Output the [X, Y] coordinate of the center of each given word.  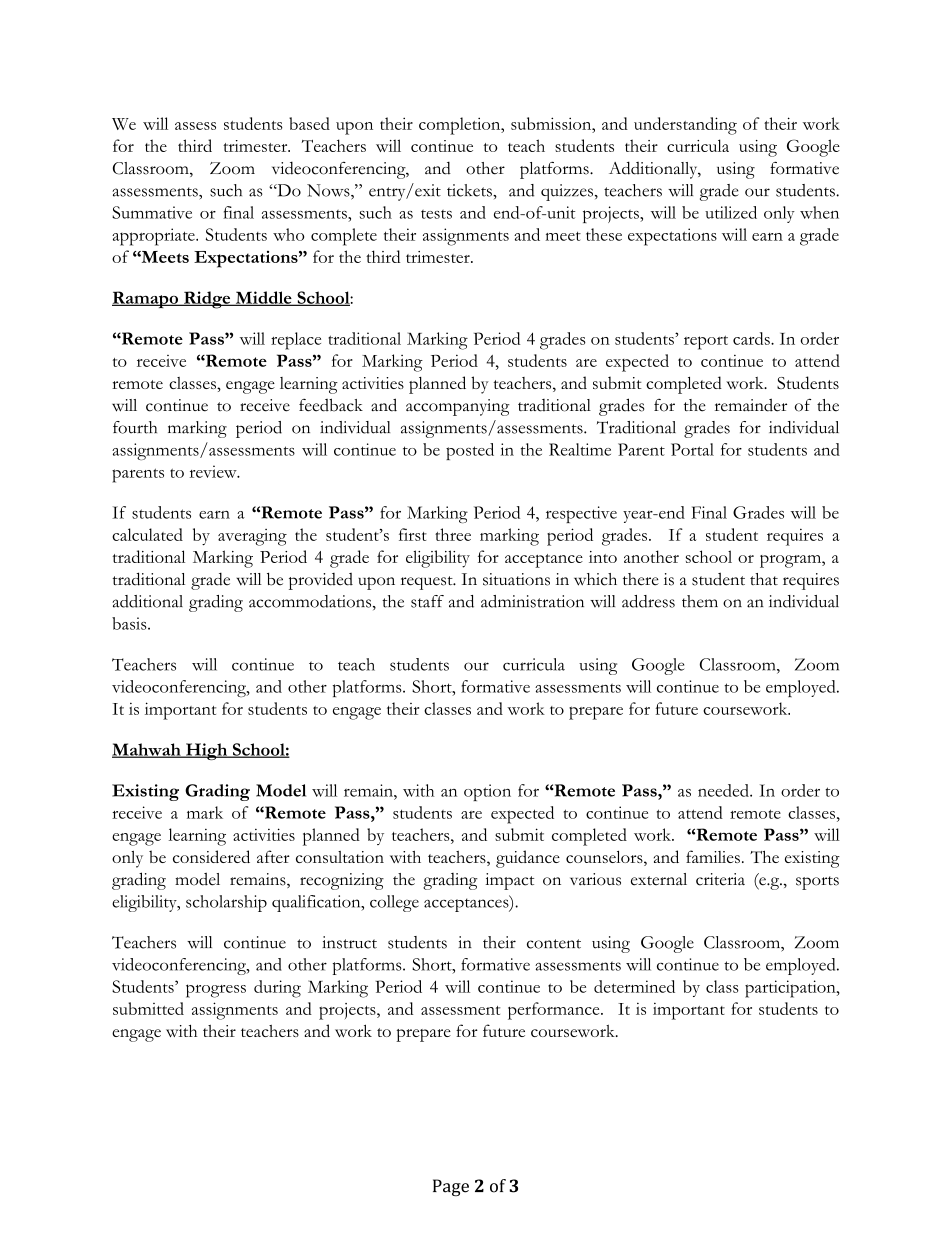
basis [130, 623]
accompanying [458, 407]
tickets [470, 190]
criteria [720, 879]
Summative [152, 212]
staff [427, 601]
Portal [692, 449]
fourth [135, 427]
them [700, 601]
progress [216, 991]
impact [509, 881]
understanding [685, 126]
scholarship [226, 903]
